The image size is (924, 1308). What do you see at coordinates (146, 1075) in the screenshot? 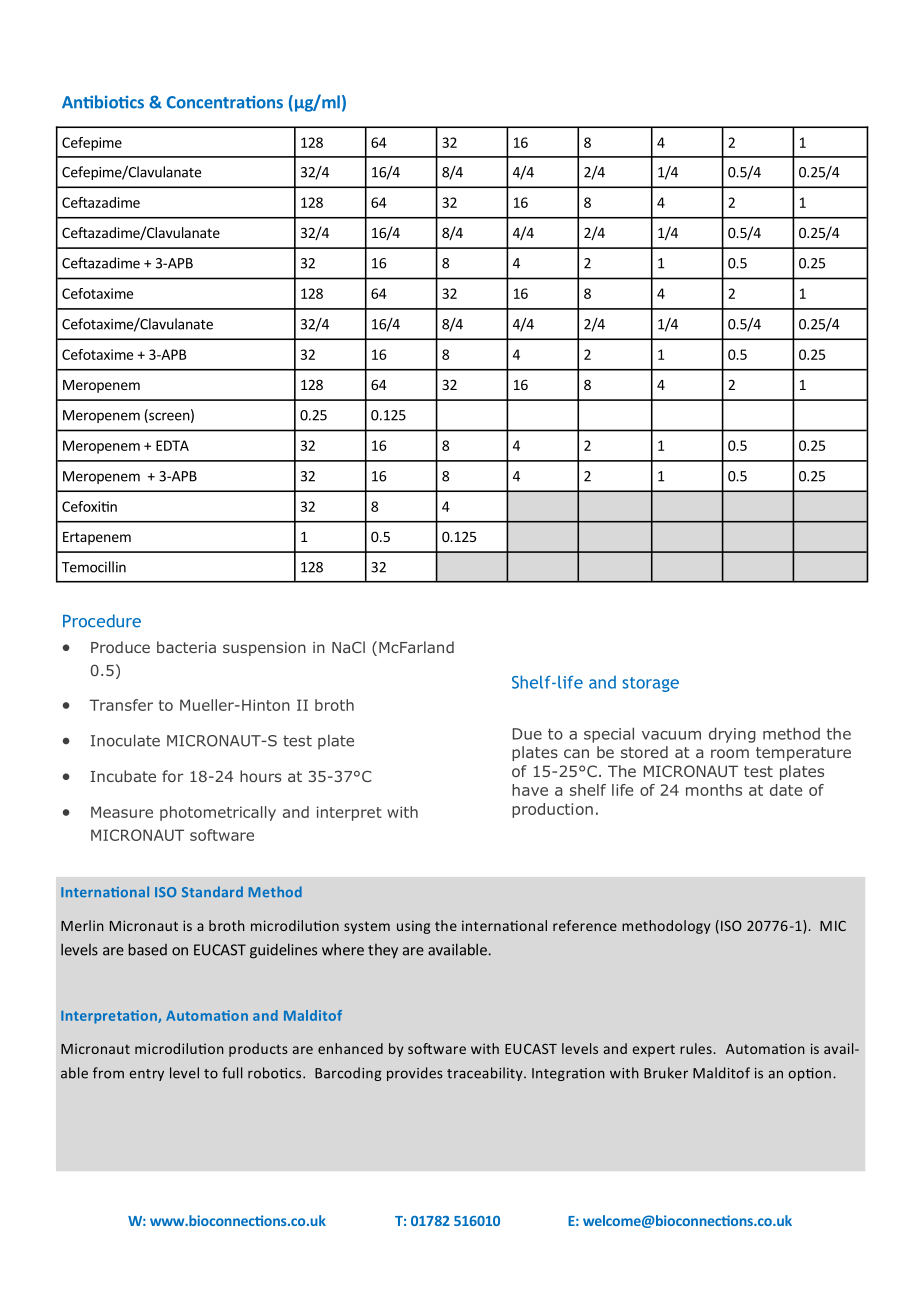
I see `entry` at bounding box center [146, 1075].
